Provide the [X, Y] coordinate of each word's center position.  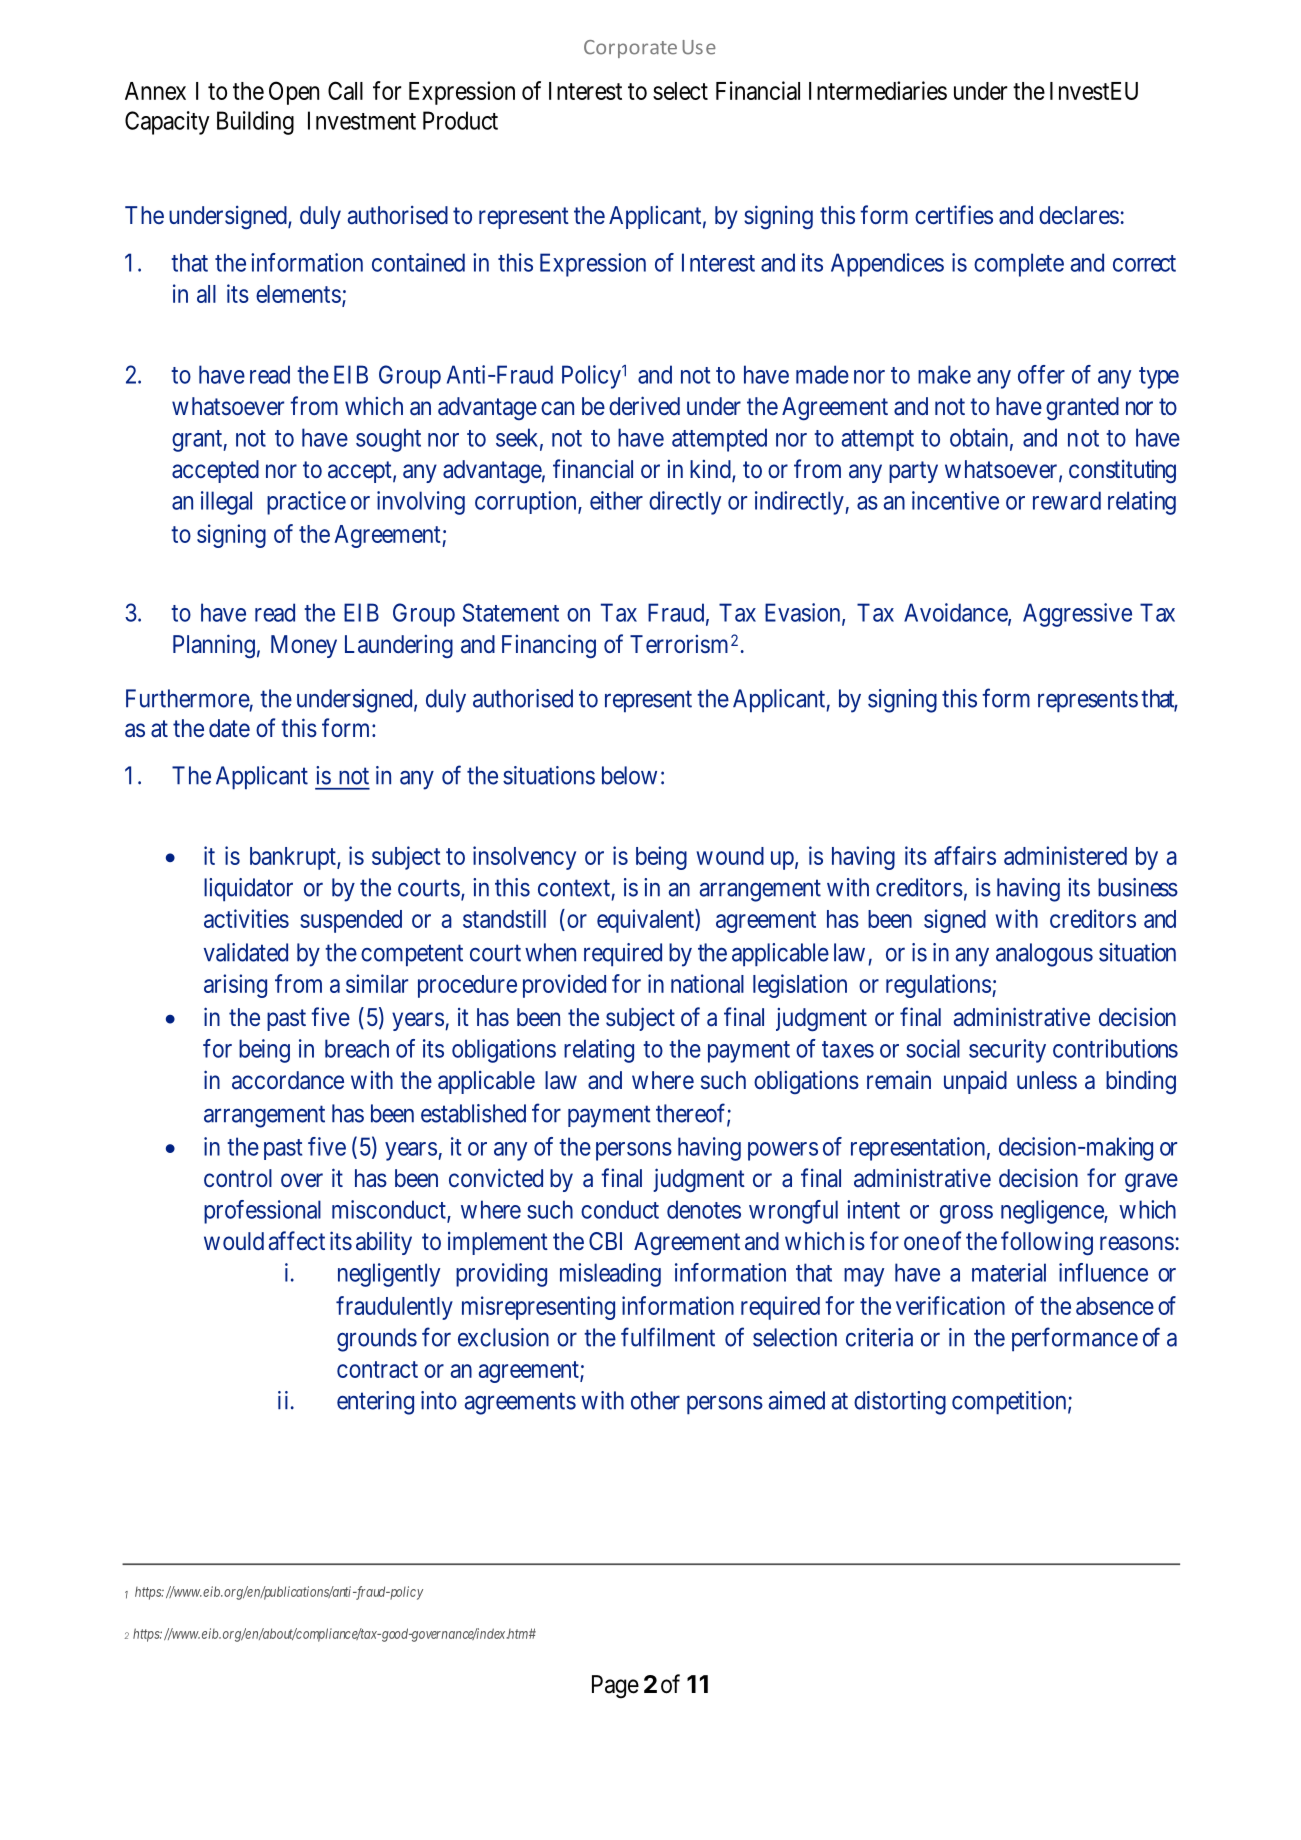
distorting [900, 1403]
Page [615, 1687]
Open [294, 93]
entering [375, 1403]
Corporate [630, 49]
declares [1079, 215]
